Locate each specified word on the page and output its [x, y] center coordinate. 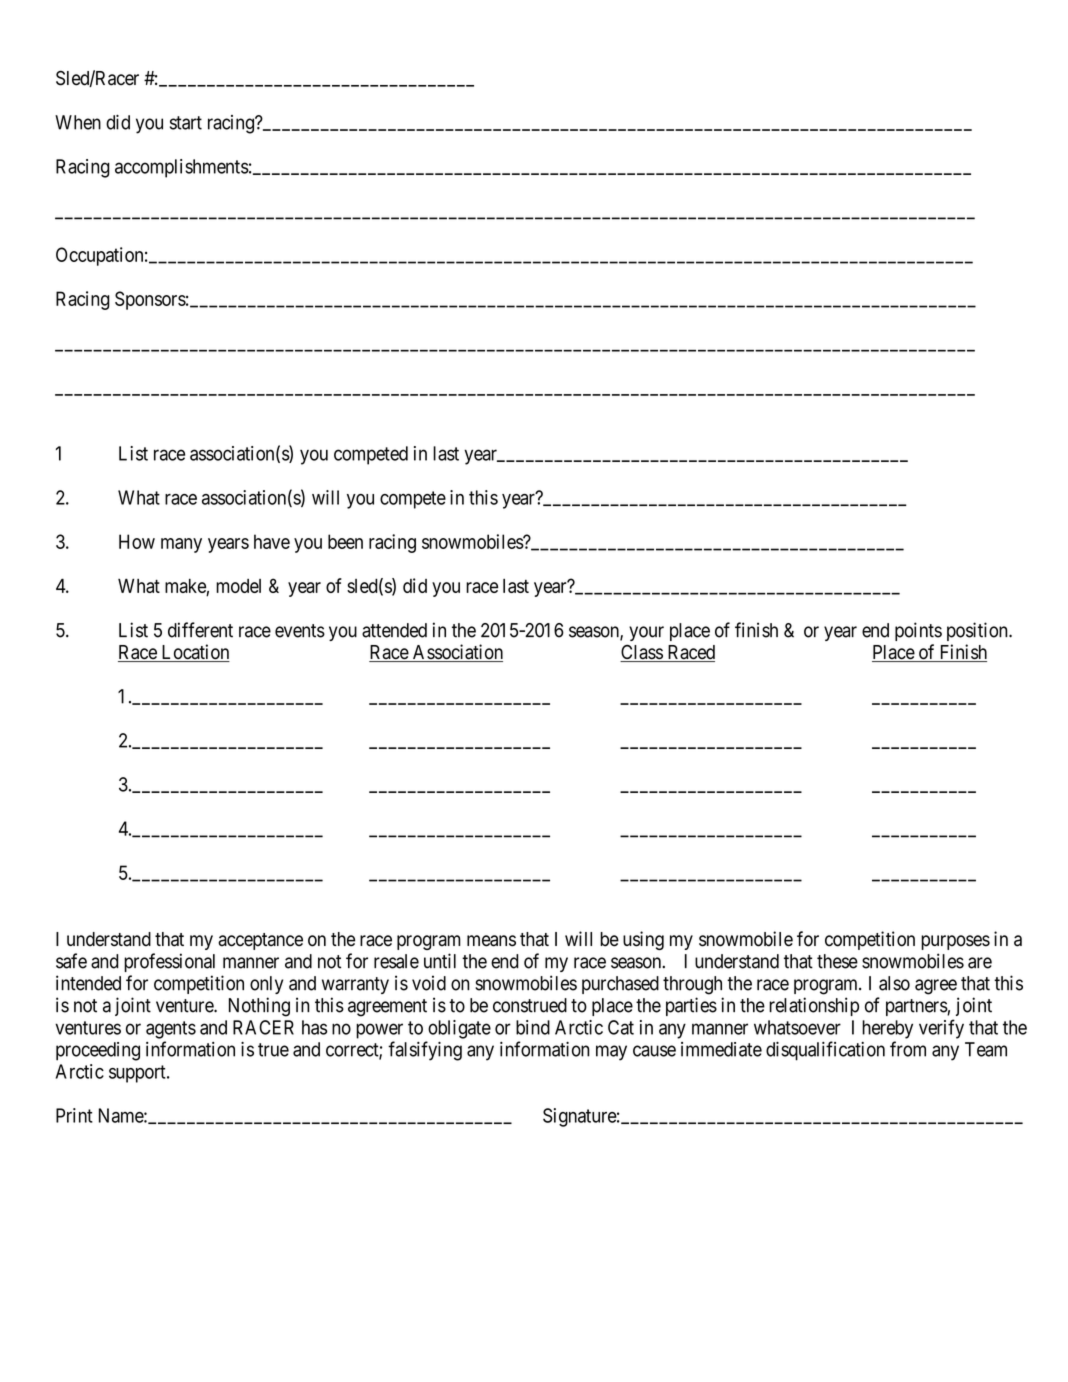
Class [642, 653]
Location [194, 653]
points [918, 631]
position [978, 631]
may [611, 1053]
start [186, 123]
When [78, 122]
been [345, 541]
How [137, 541]
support [138, 1074]
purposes [955, 942]
